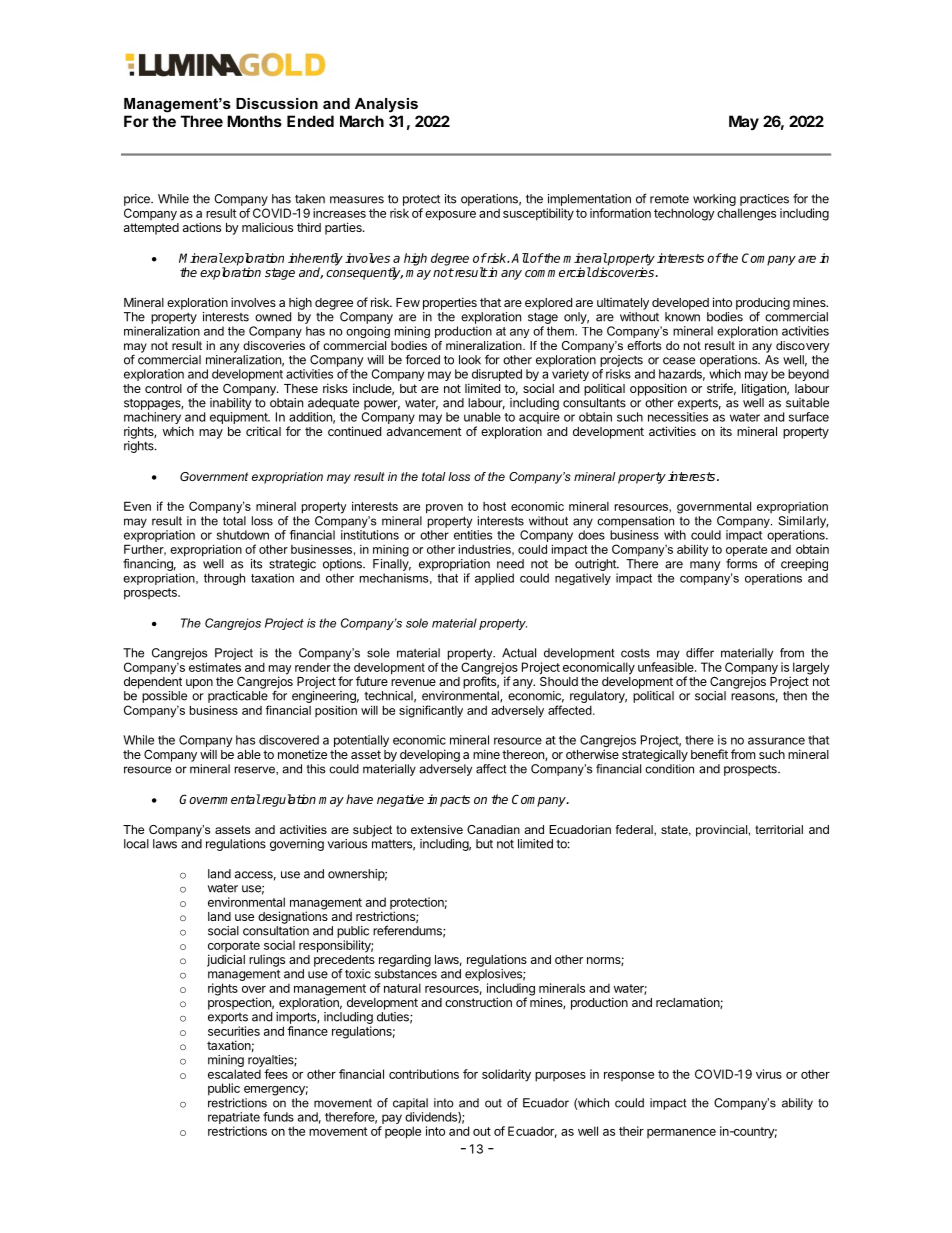 The image size is (952, 1233). I want to click on repatriate, so click(234, 1119).
